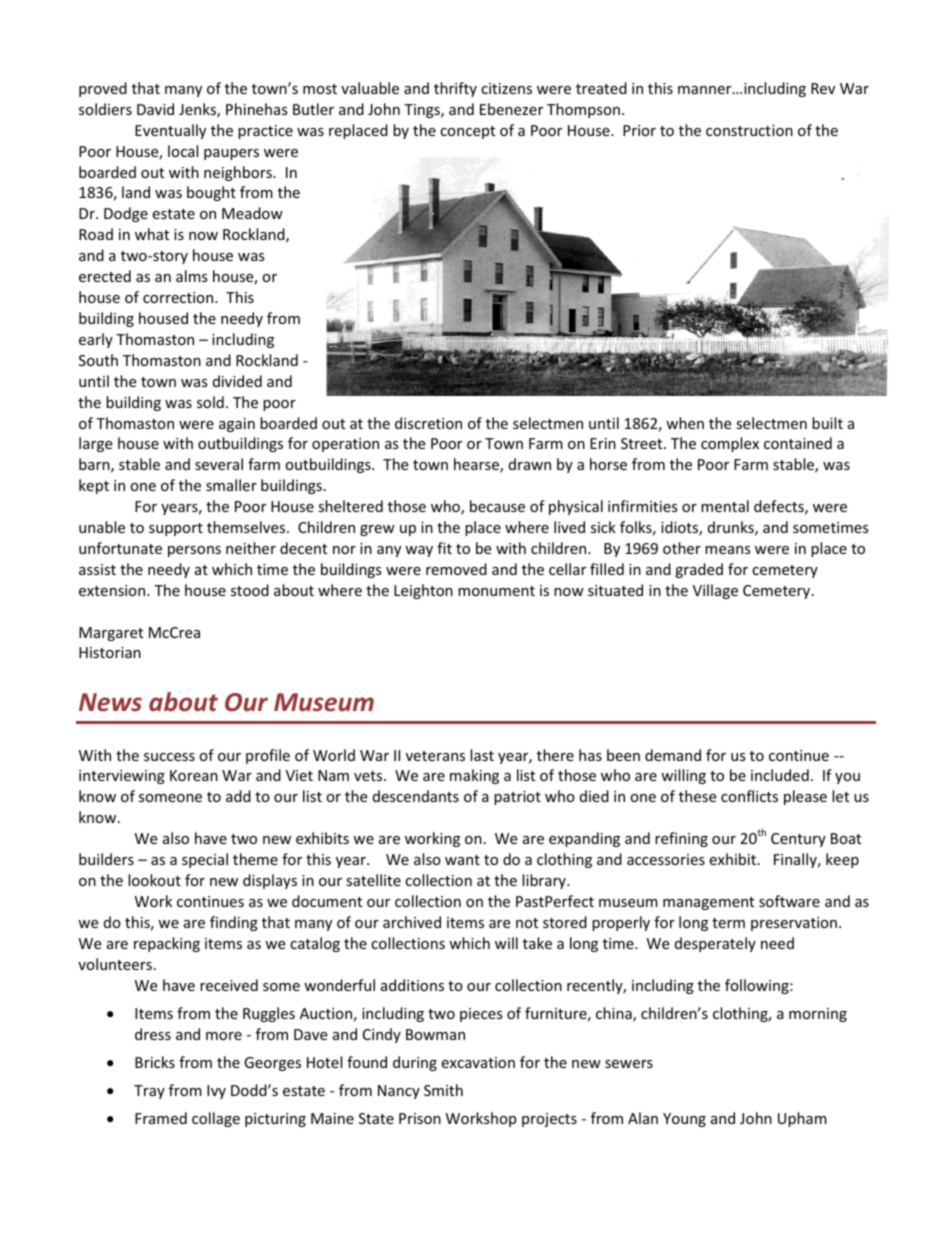  What do you see at coordinates (477, 465) in the page?
I see `hearse` at bounding box center [477, 465].
